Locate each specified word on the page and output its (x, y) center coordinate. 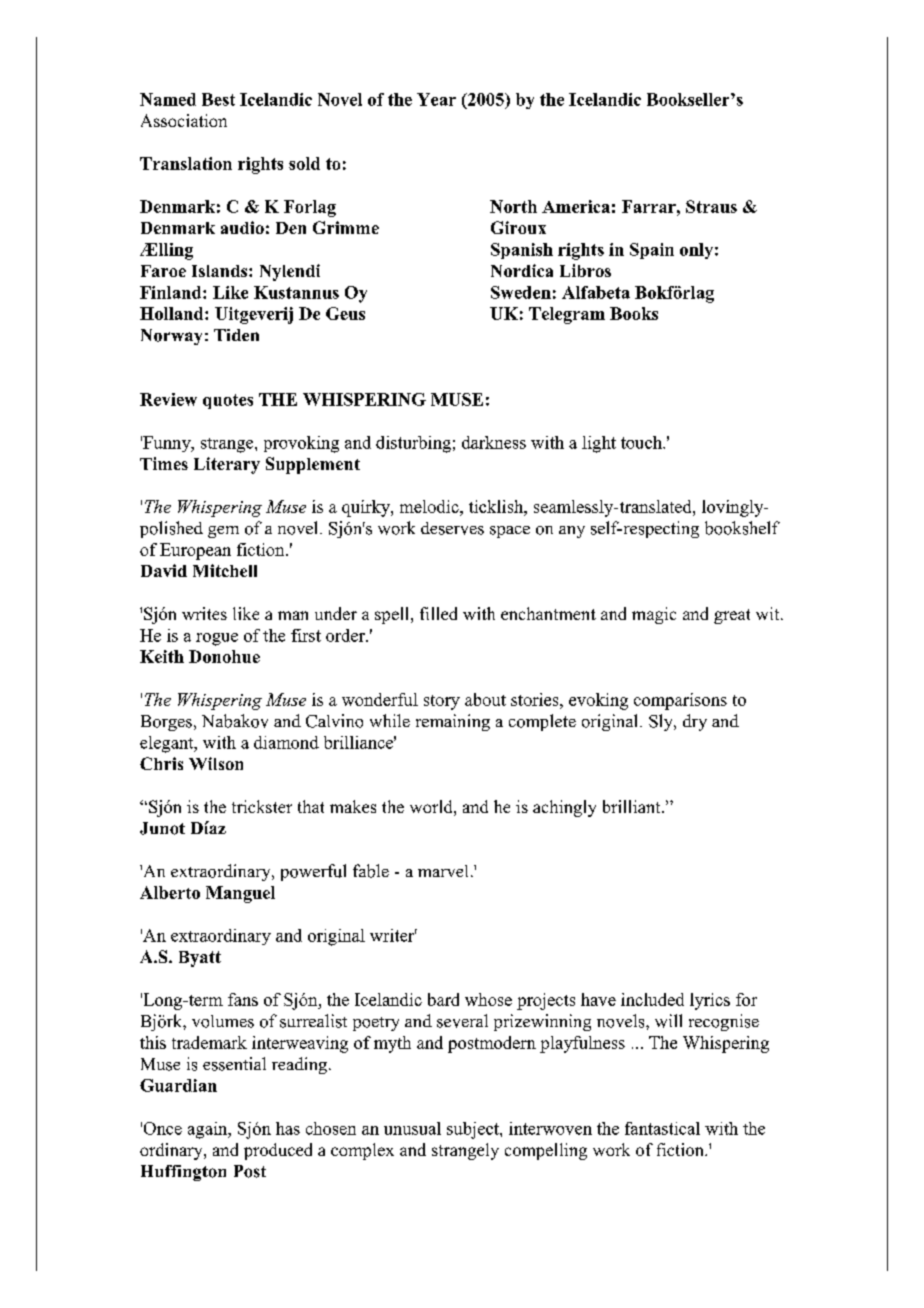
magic (654, 615)
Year (436, 99)
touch (642, 442)
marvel (443, 871)
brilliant (633, 806)
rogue (217, 639)
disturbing (413, 444)
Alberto (170, 892)
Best (218, 99)
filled (438, 613)
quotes (228, 401)
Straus (711, 206)
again (209, 1130)
